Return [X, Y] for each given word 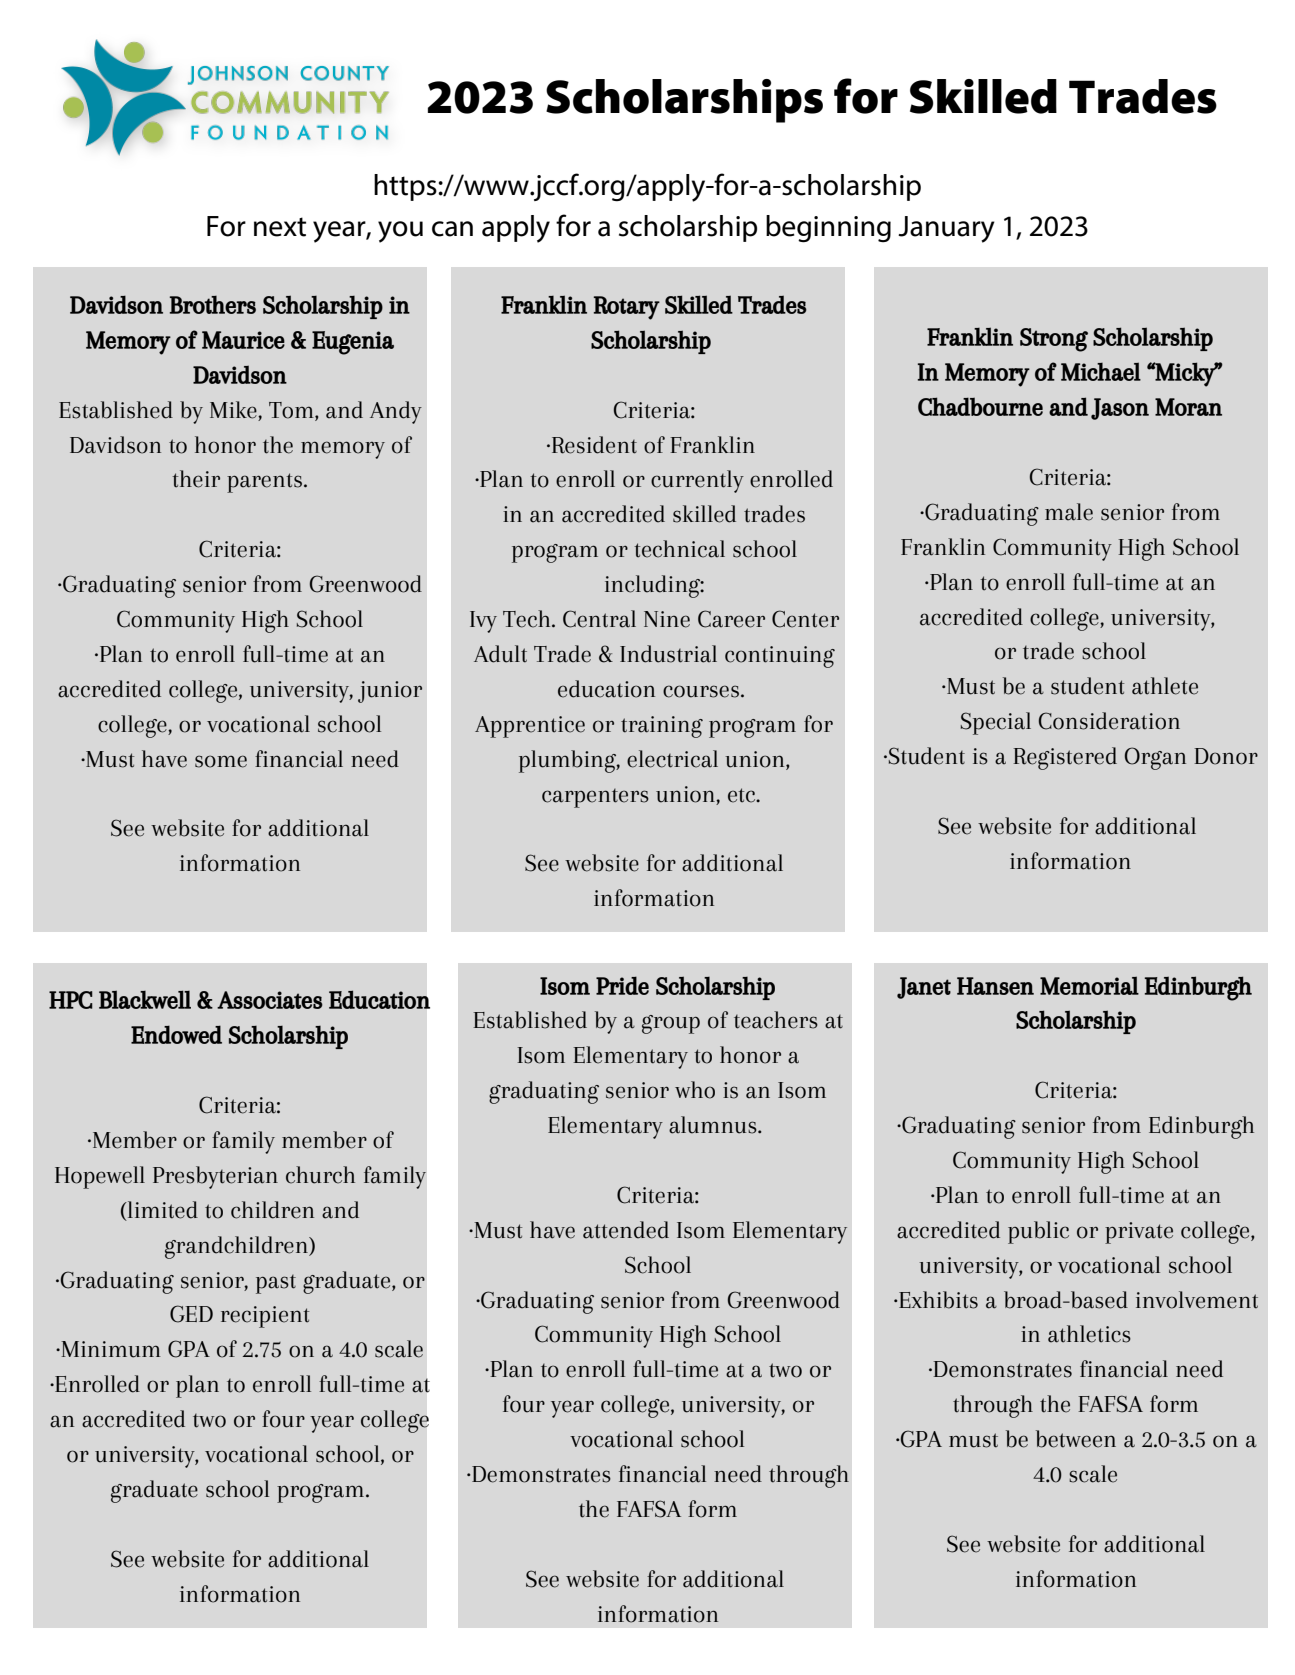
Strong [1054, 340]
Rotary [627, 308]
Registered [1065, 758]
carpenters [595, 798]
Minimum [110, 1349]
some [221, 761]
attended [626, 1230]
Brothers [213, 305]
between [1076, 1439]
